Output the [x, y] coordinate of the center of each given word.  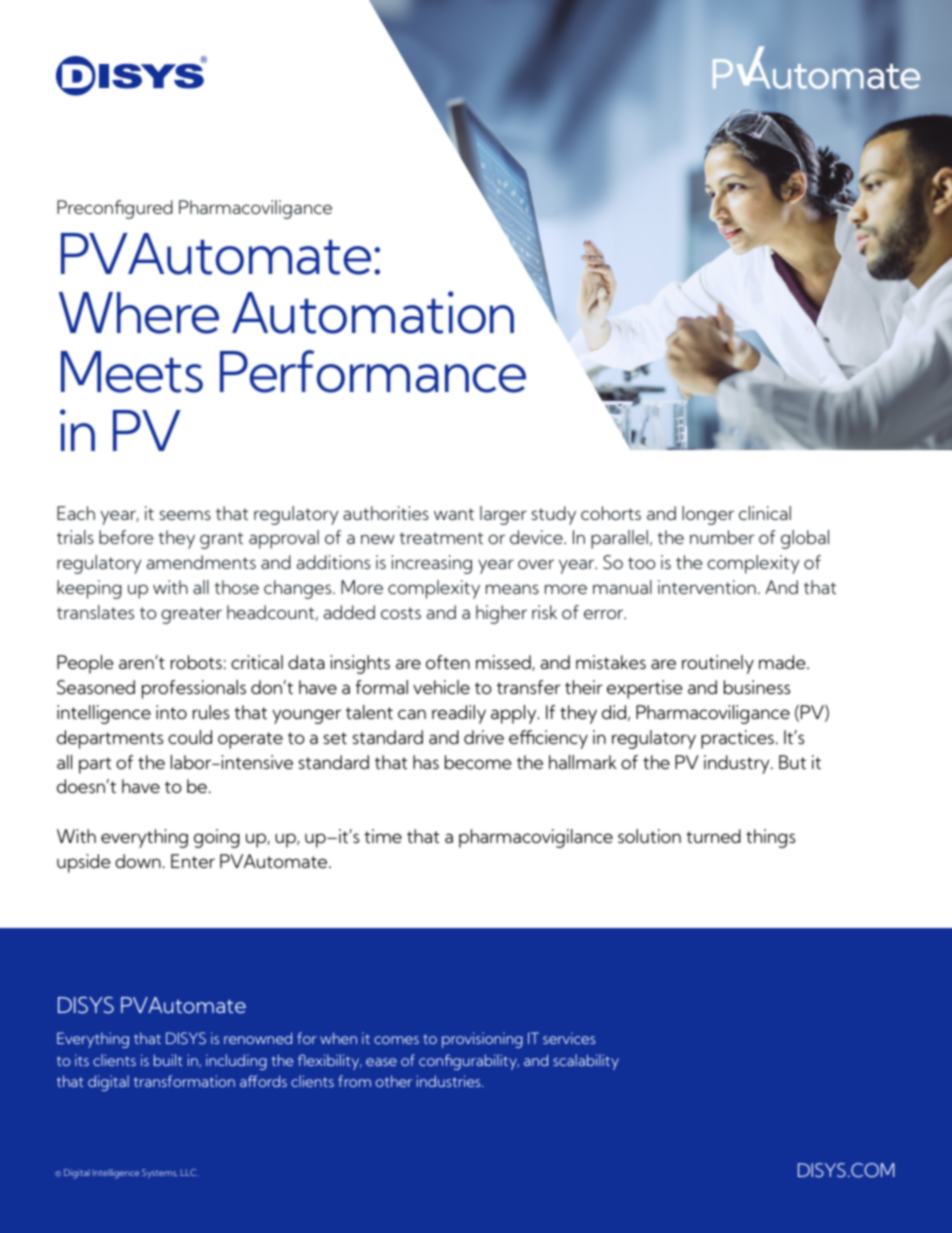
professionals [194, 689]
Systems [160, 1173]
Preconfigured [115, 209]
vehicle [441, 687]
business [757, 687]
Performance [373, 371]
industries [450, 1081]
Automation [373, 312]
